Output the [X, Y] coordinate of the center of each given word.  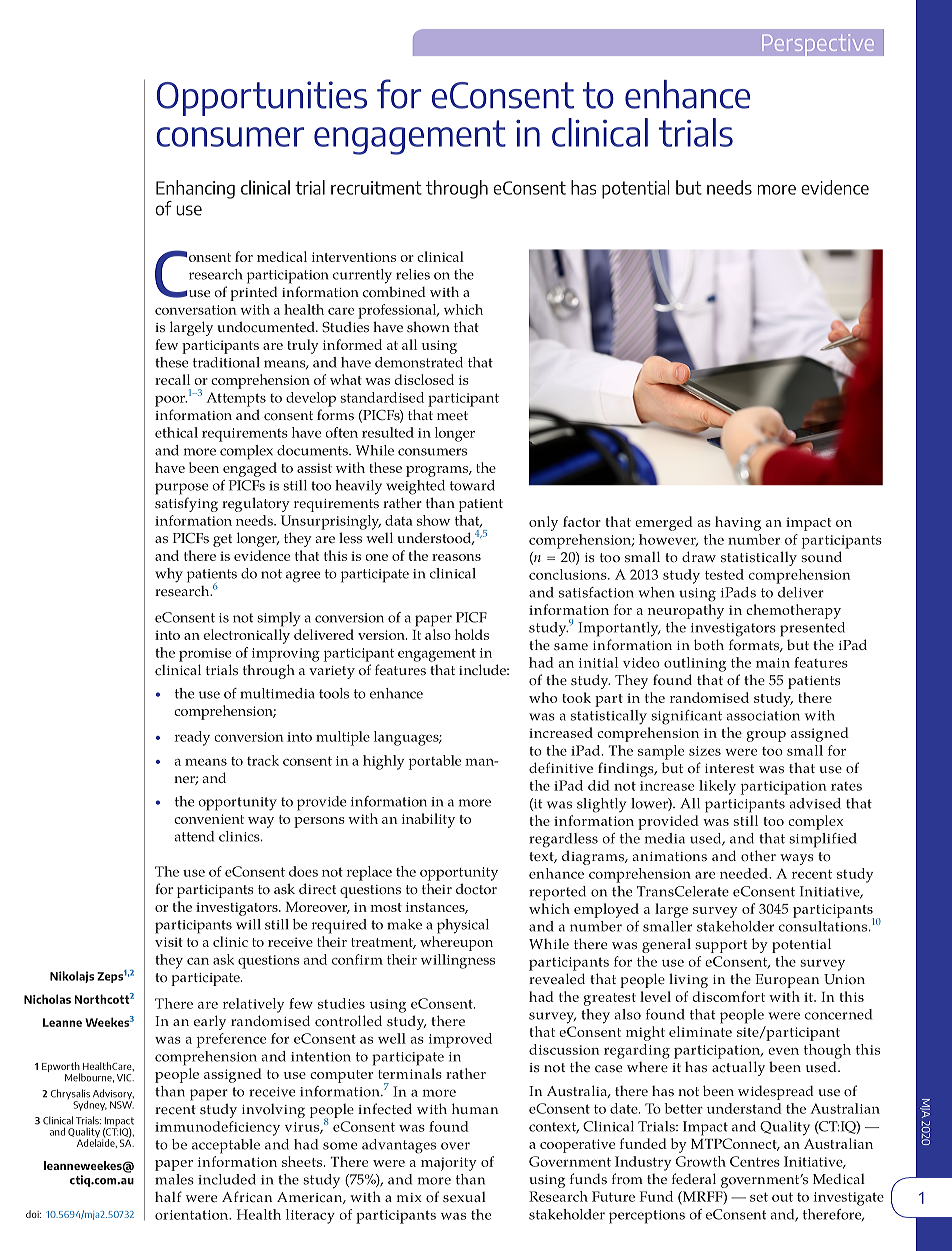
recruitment [376, 188]
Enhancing [195, 189]
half [168, 1196]
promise [205, 655]
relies [413, 274]
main [773, 663]
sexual [464, 1197]
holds [472, 634]
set [759, 1197]
